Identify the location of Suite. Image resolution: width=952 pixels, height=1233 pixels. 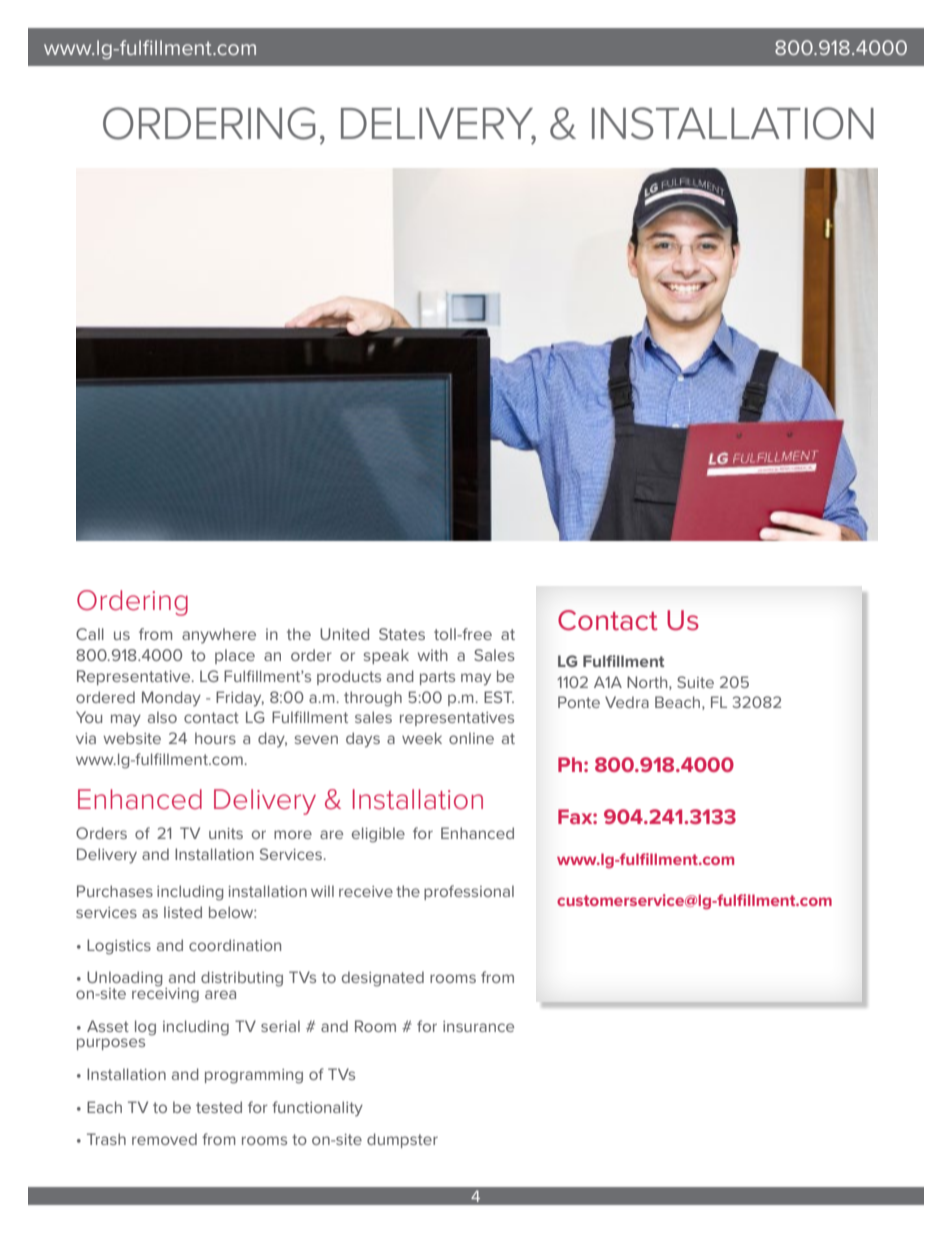
(695, 682).
